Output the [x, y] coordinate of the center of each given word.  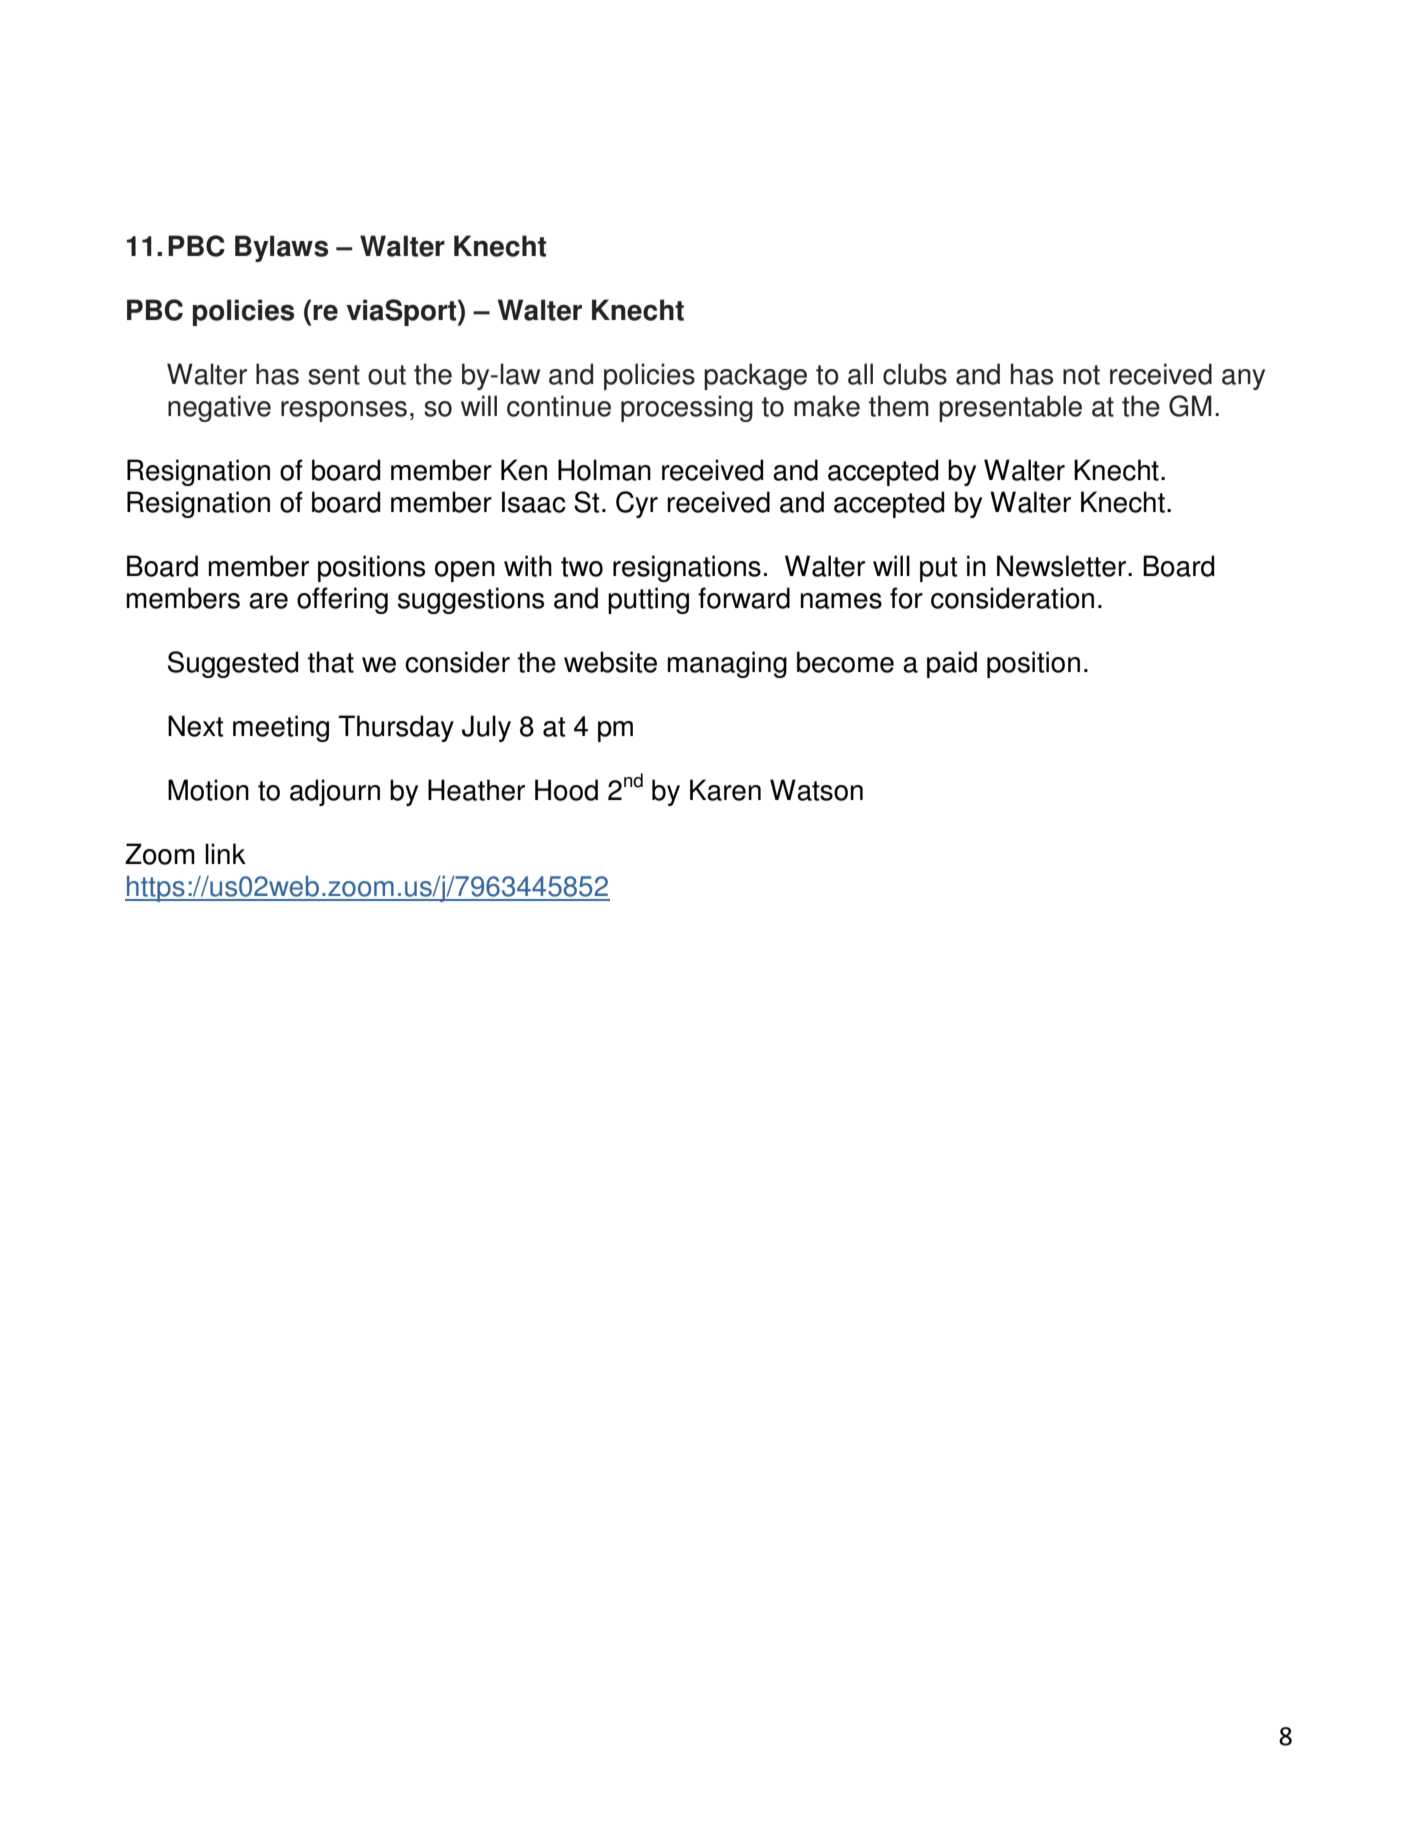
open [465, 571]
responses [344, 411]
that [331, 662]
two [582, 567]
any [1243, 379]
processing [687, 408]
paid [952, 664]
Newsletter [1063, 566]
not [1081, 375]
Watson [816, 790]
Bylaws [281, 248]
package [755, 376]
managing [727, 664]
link [225, 853]
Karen [725, 790]
